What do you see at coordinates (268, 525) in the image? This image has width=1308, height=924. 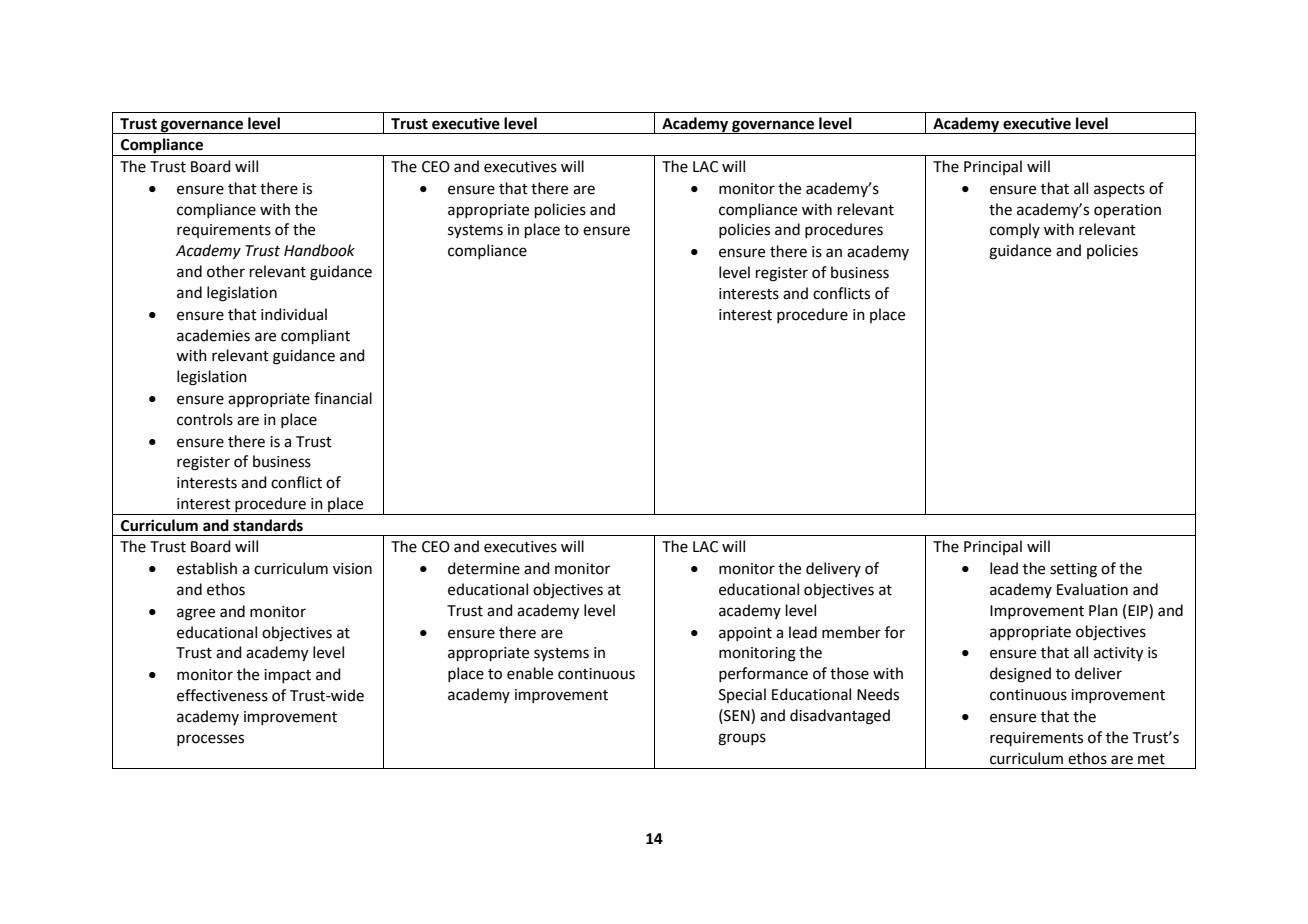 I see `standards` at bounding box center [268, 525].
